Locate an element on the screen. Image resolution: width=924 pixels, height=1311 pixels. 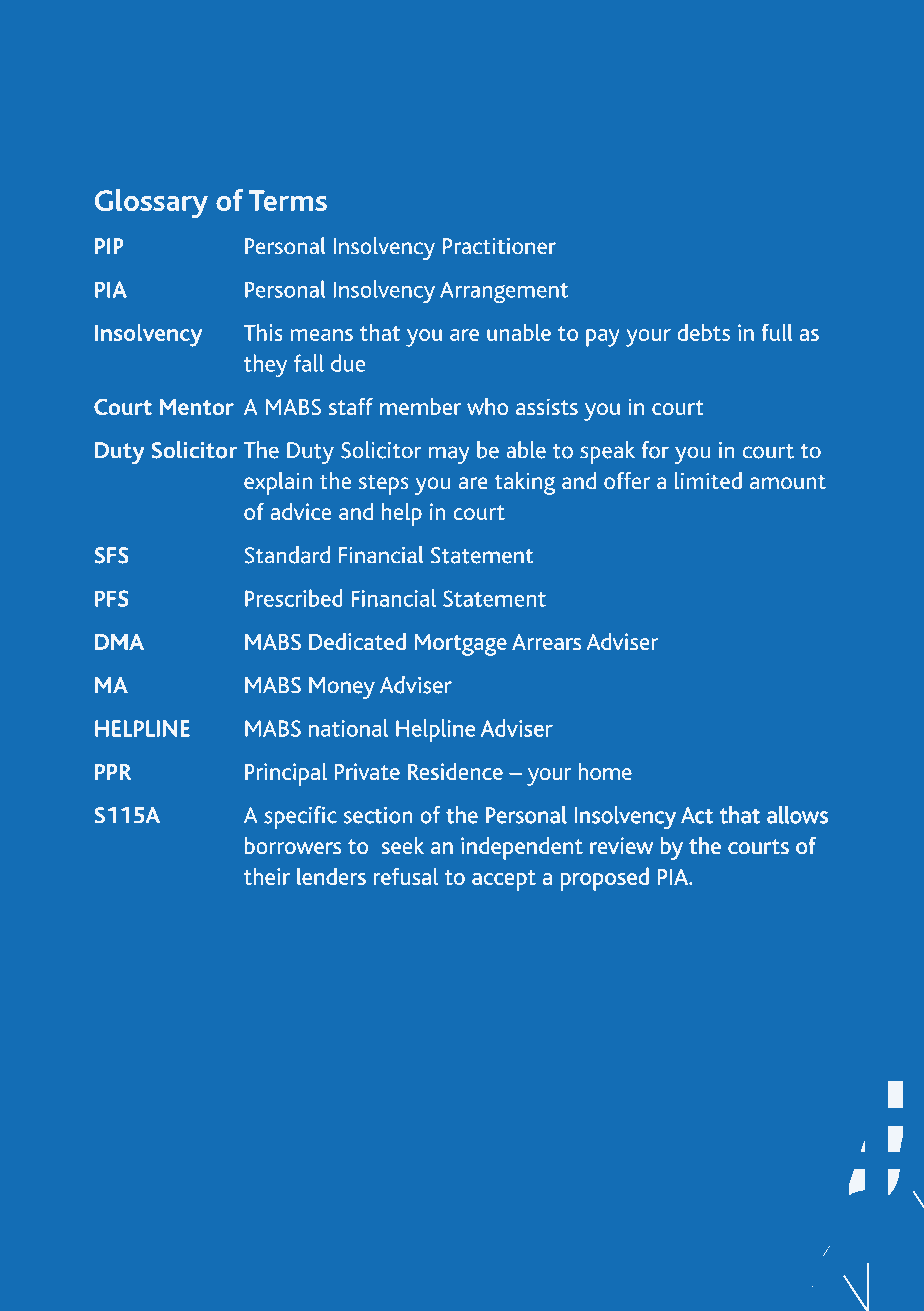
steps is located at coordinates (383, 484).
